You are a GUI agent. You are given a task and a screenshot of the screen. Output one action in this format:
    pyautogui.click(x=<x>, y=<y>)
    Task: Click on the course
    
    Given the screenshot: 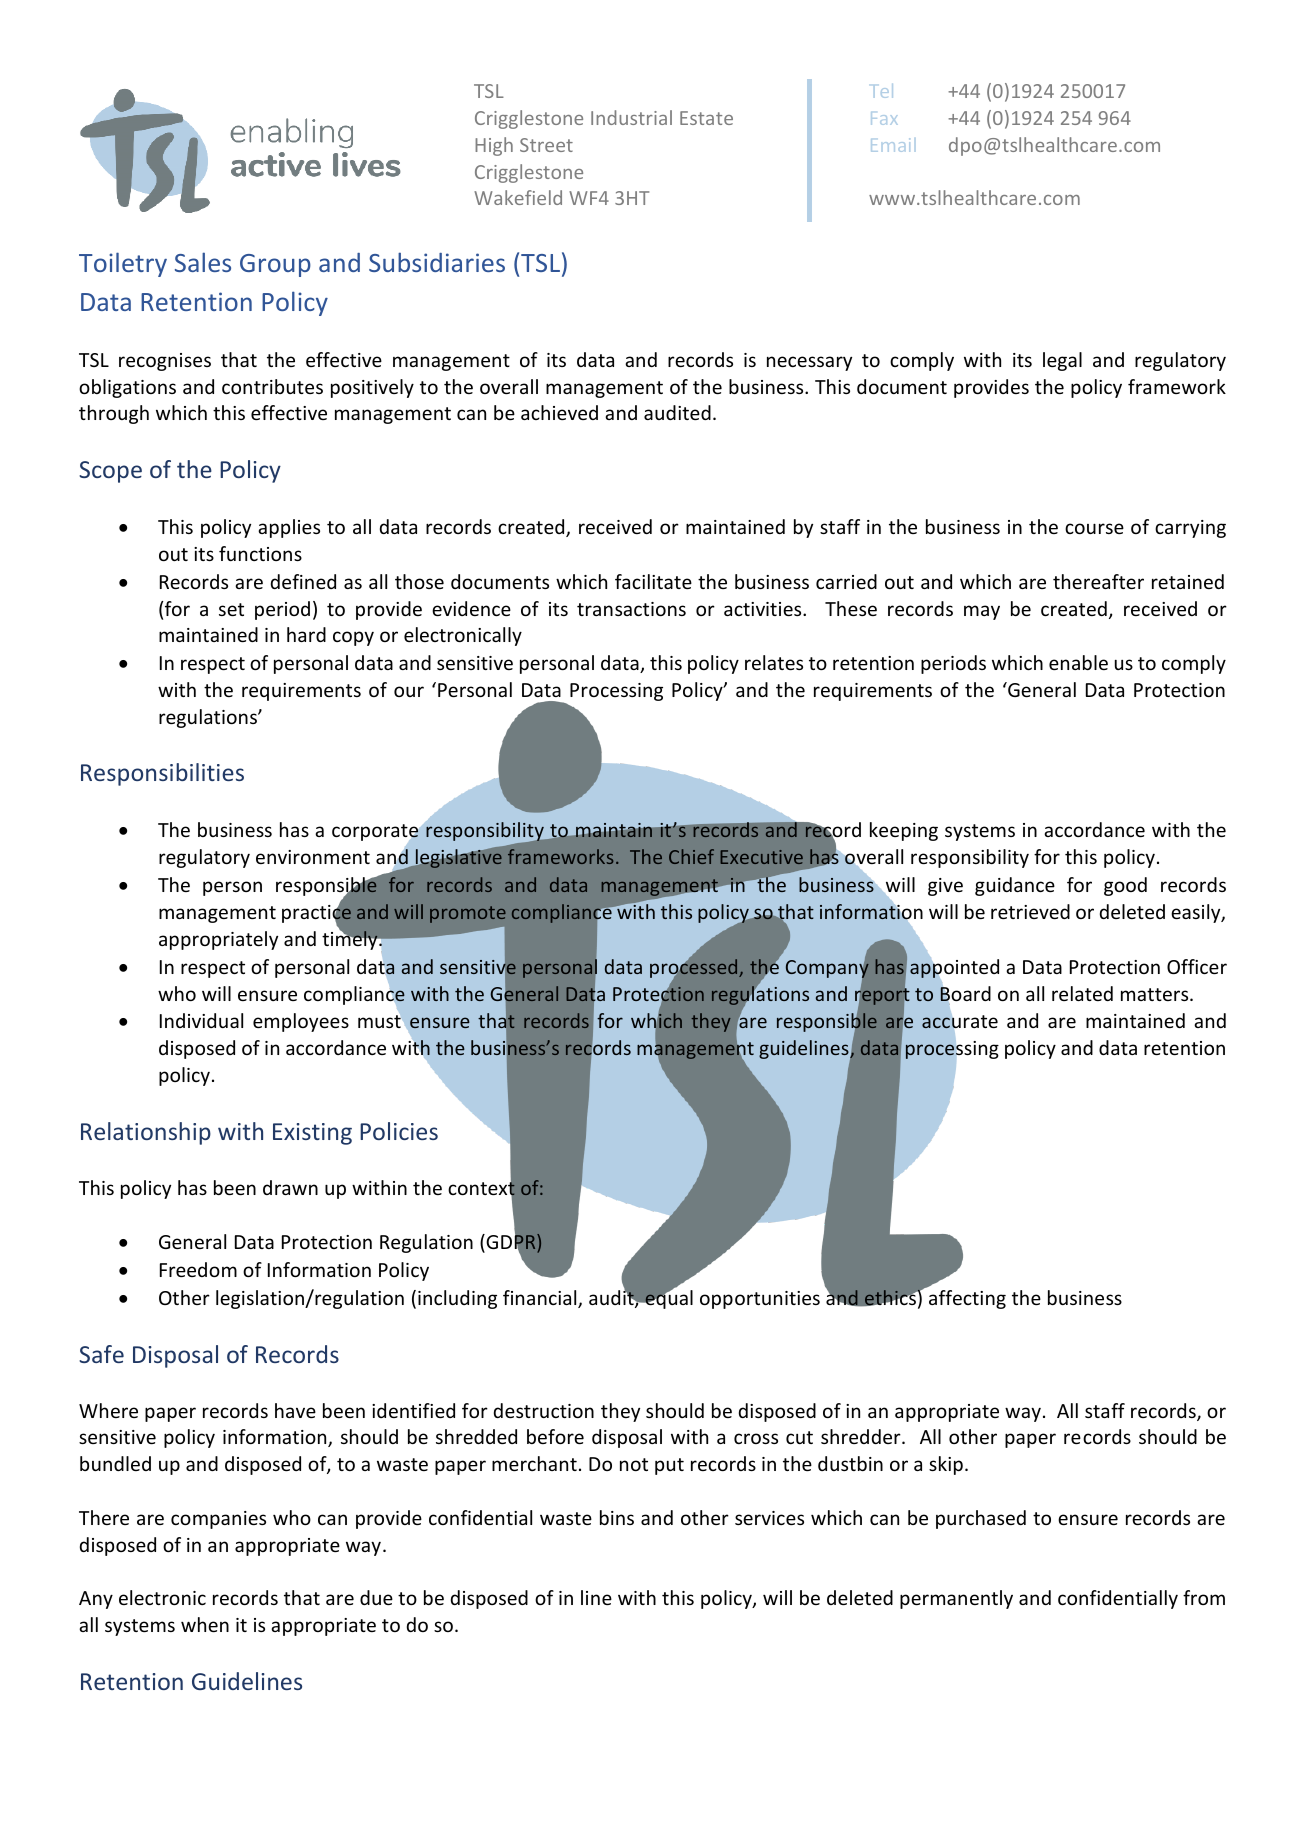 What is the action you would take?
    pyautogui.click(x=1094, y=528)
